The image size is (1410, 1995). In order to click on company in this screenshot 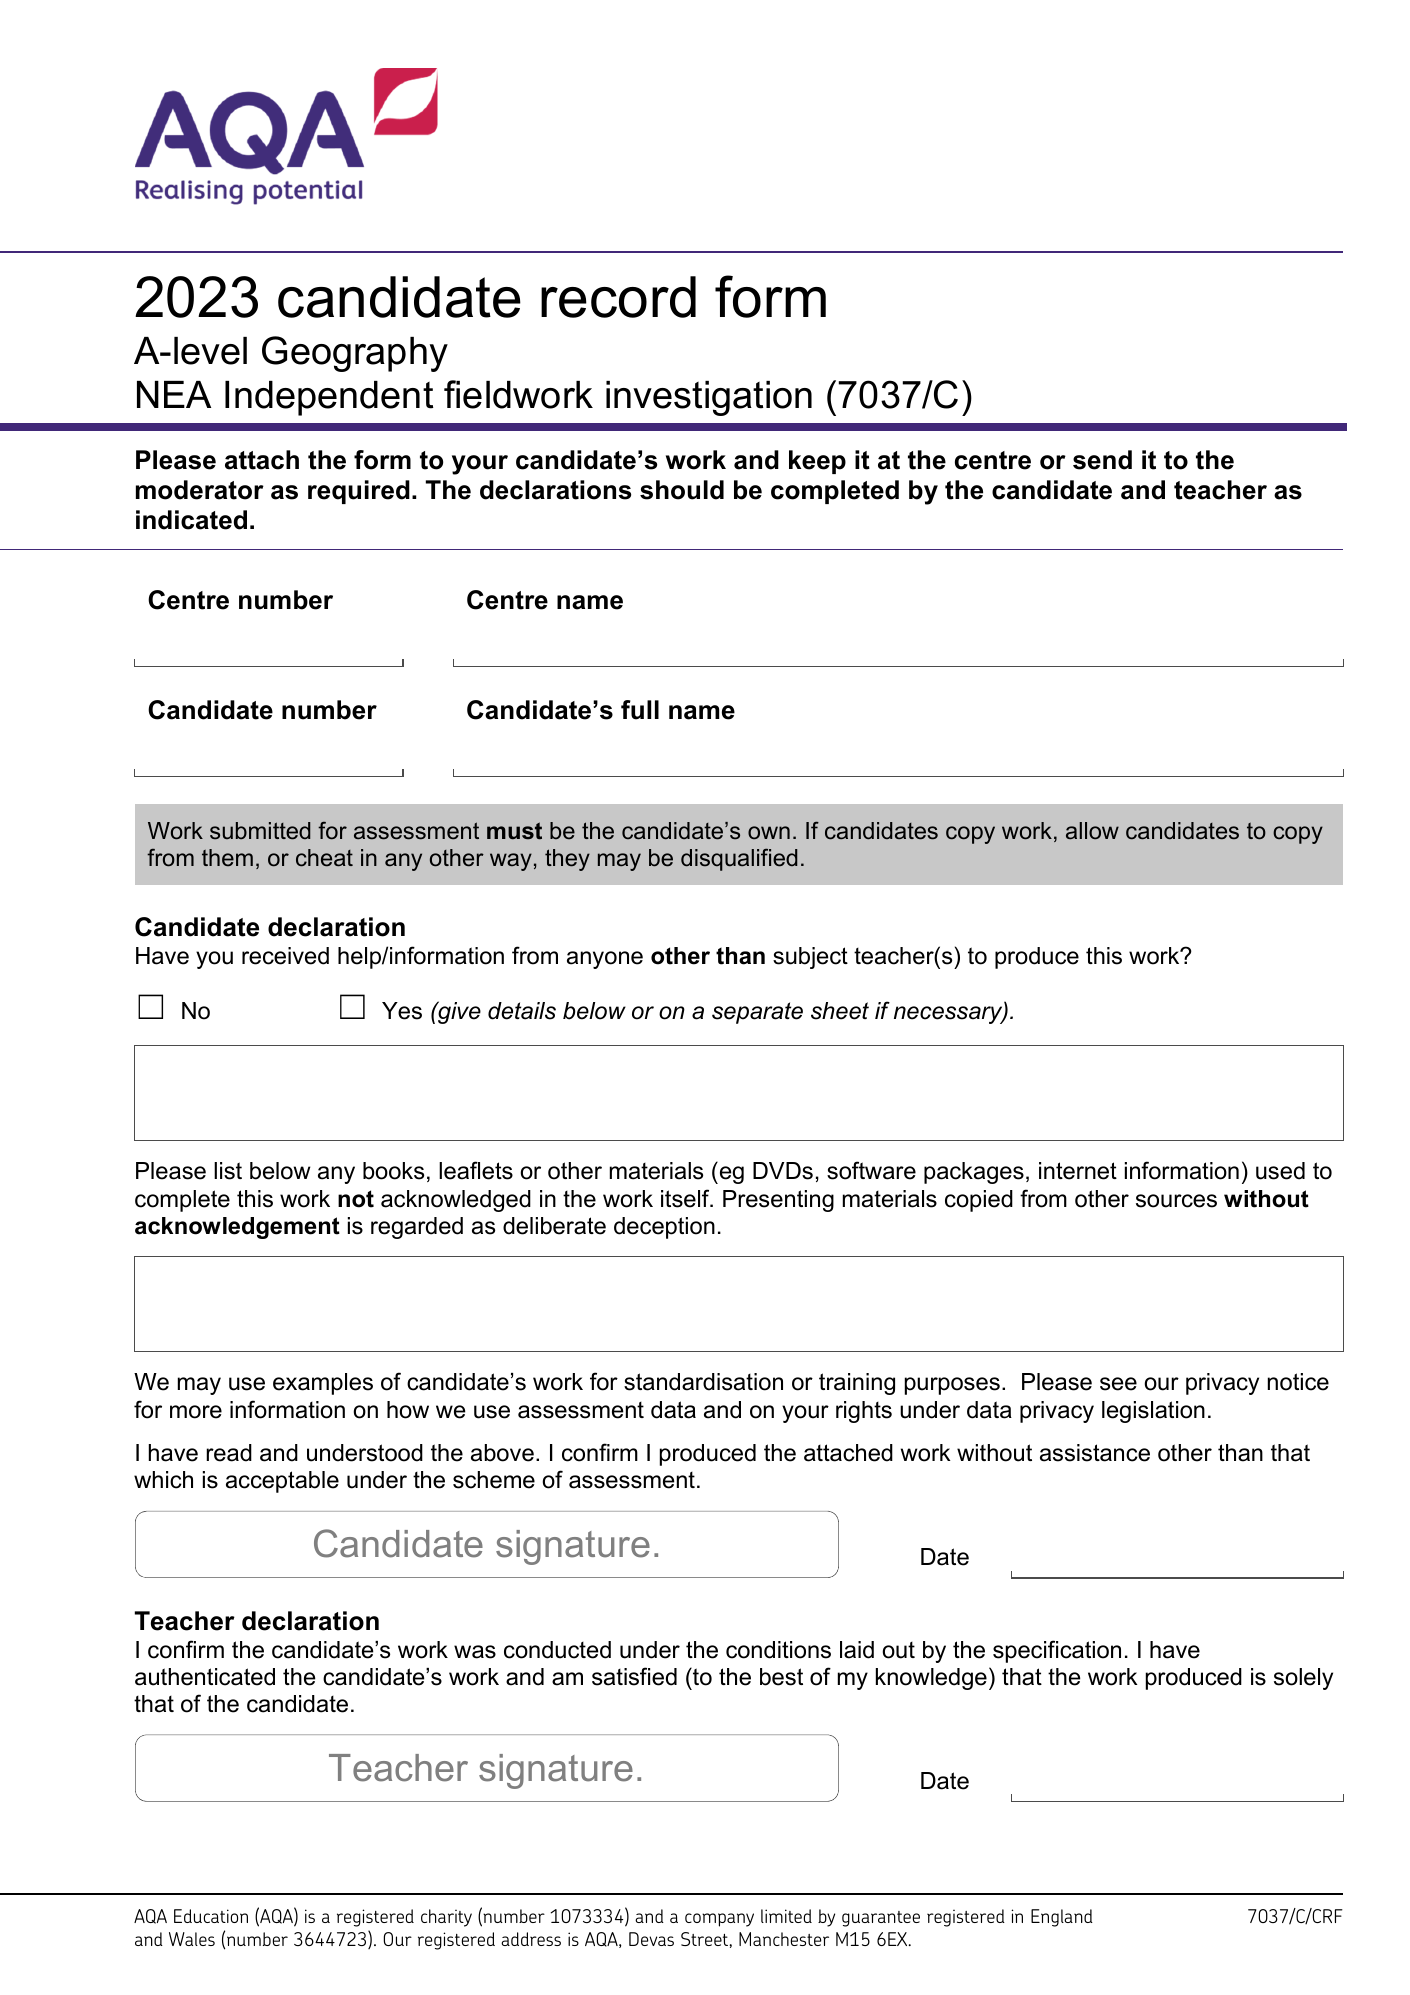, I will do `click(719, 1920)`.
